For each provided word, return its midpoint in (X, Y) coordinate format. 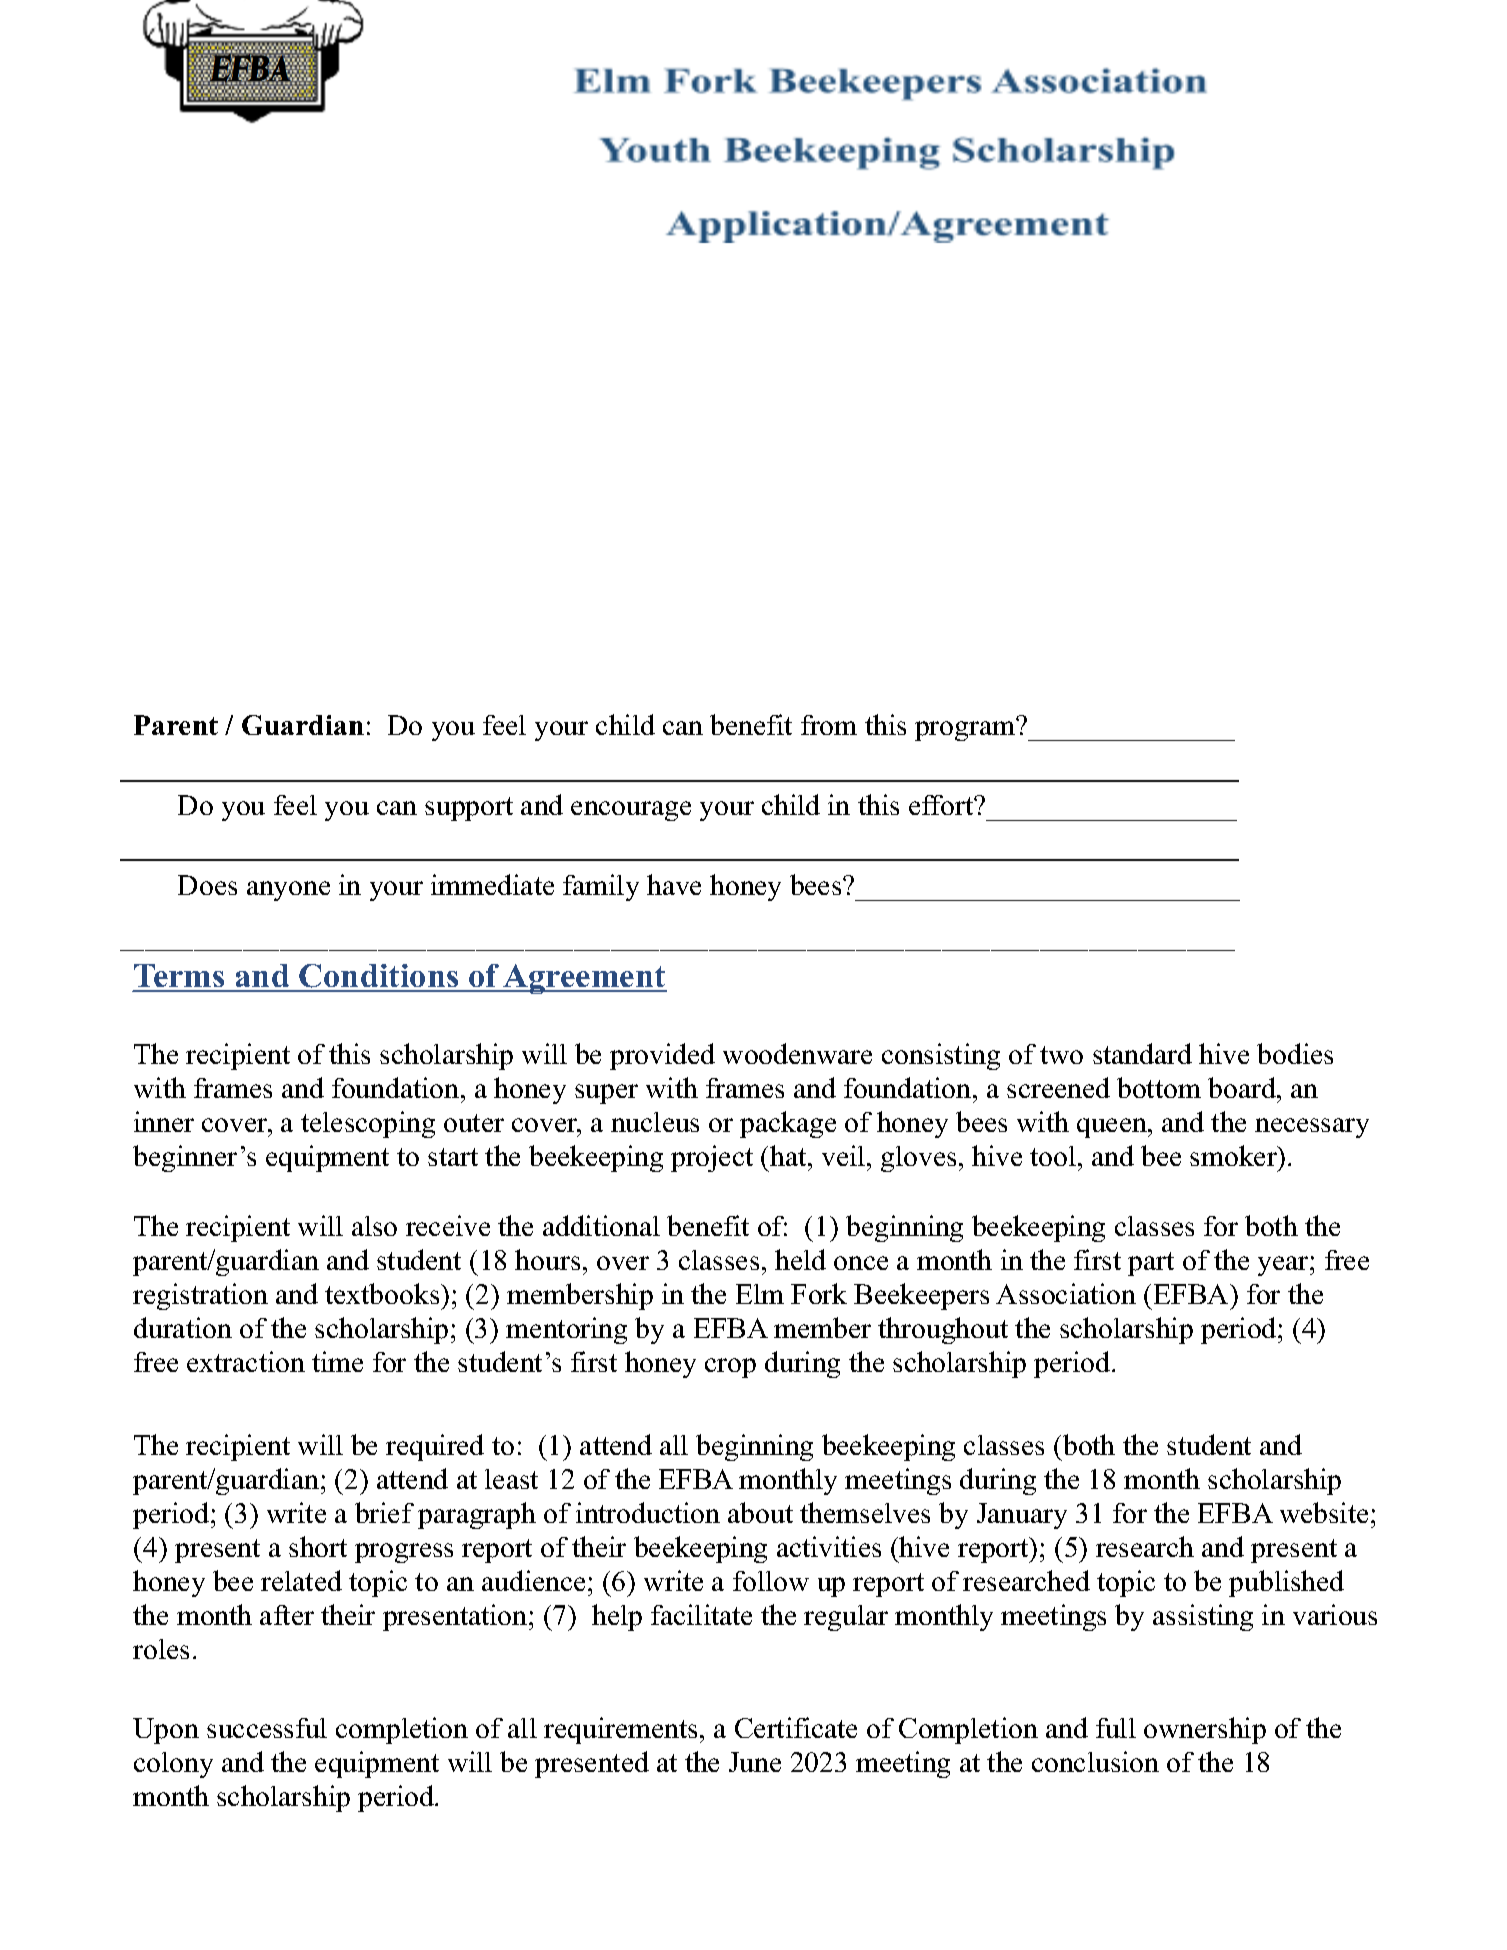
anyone (288, 891)
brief (384, 1512)
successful (267, 1728)
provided (662, 1056)
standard (1142, 1053)
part (1151, 1264)
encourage (631, 811)
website (1324, 1512)
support (469, 809)
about (760, 1512)
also (374, 1226)
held (800, 1259)
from (829, 725)
